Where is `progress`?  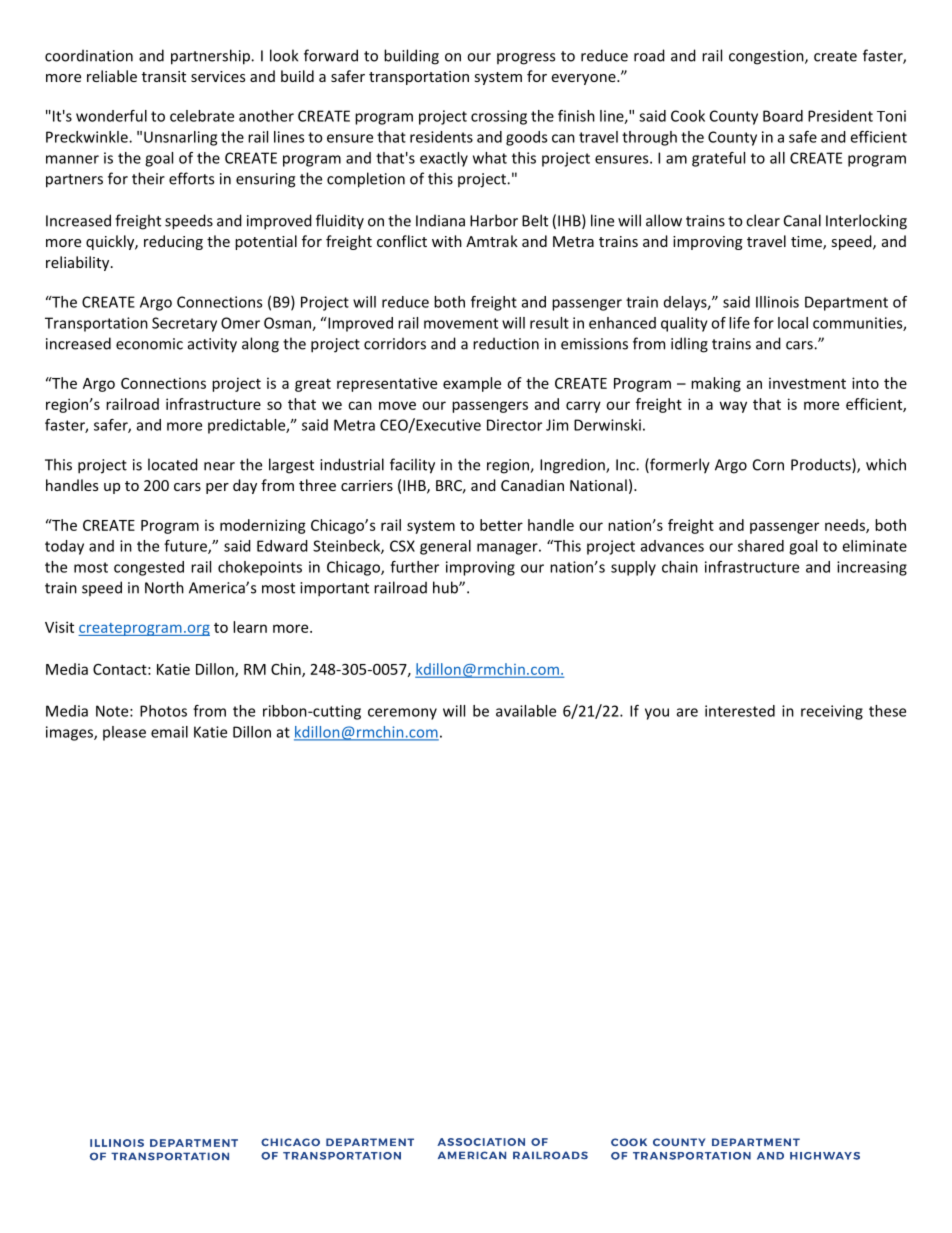
progress is located at coordinates (526, 59).
